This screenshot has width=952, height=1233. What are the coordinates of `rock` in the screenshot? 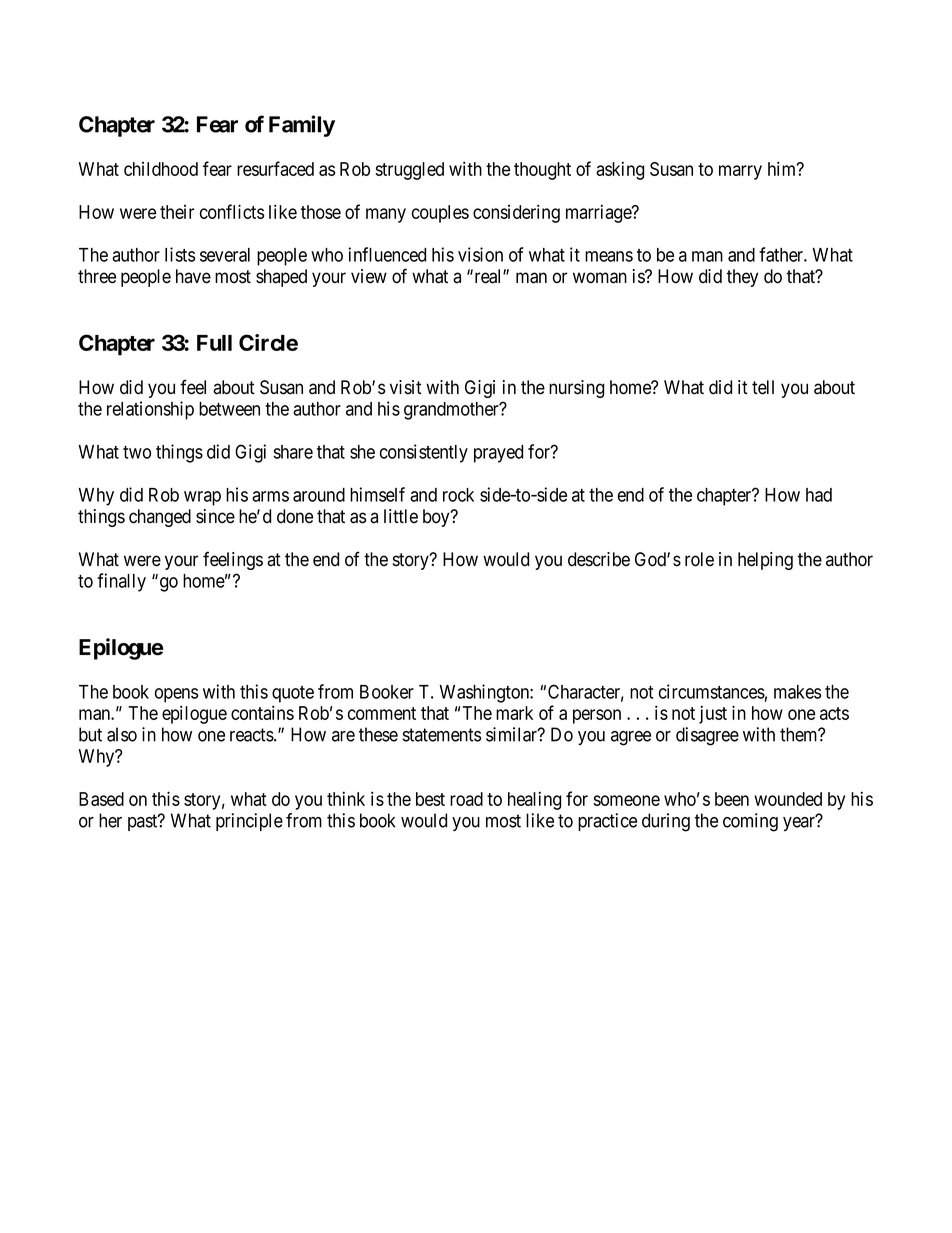 It's located at (458, 495).
